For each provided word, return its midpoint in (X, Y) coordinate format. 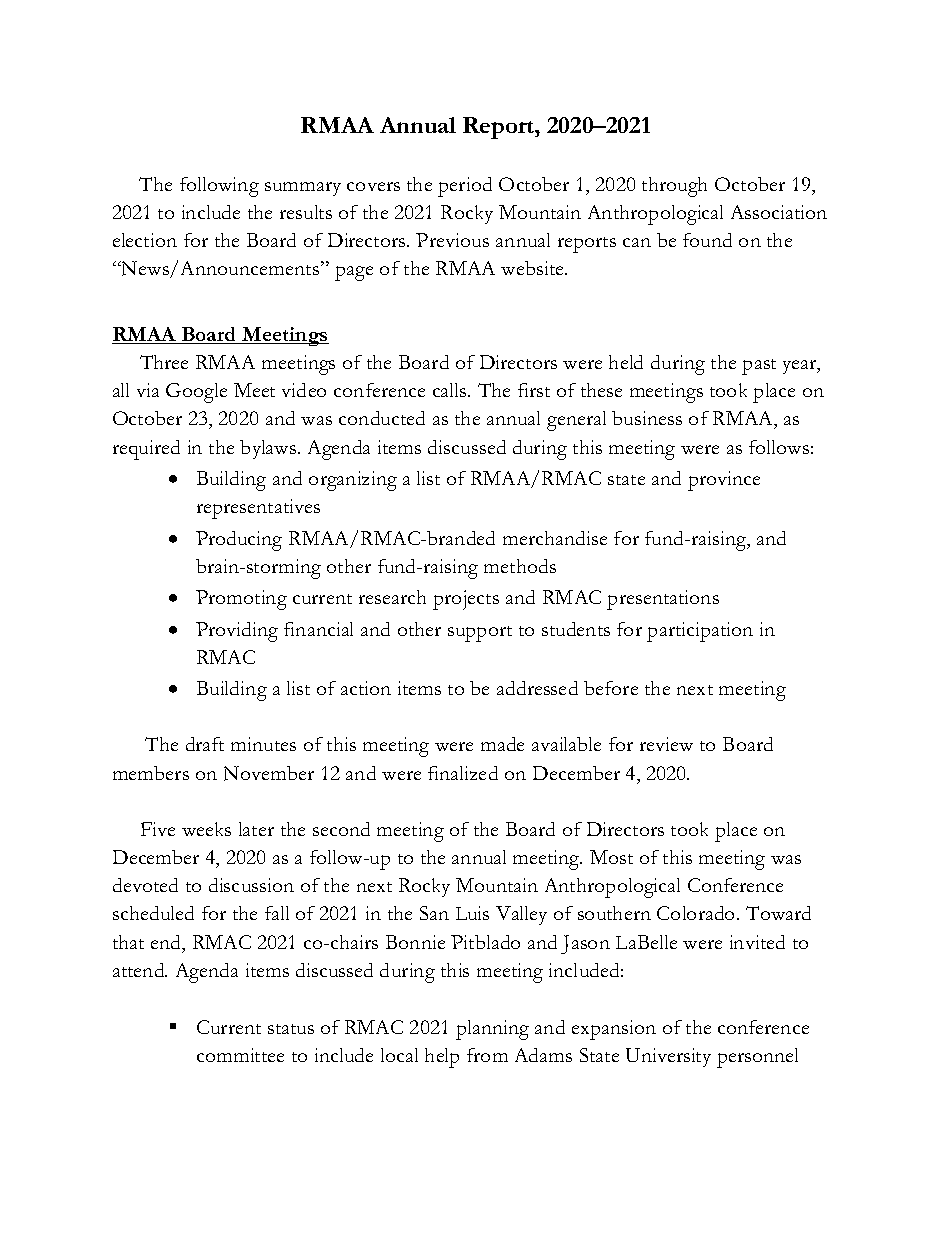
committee (240, 1055)
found (707, 240)
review (666, 744)
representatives (258, 509)
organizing (353, 481)
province (724, 481)
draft (205, 744)
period (465, 187)
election (145, 240)
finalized (463, 773)
